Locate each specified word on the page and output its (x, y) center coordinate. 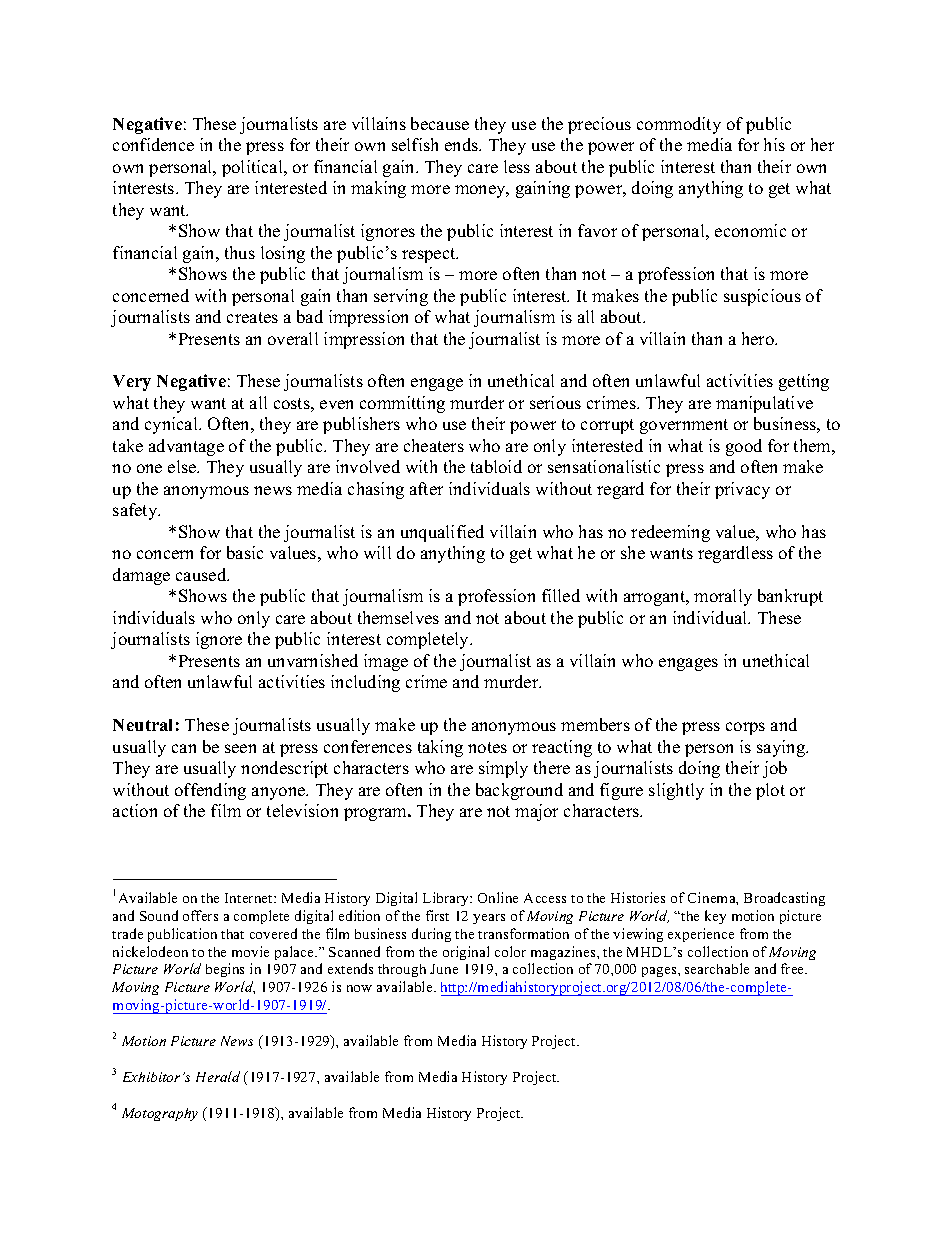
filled (561, 595)
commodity (679, 125)
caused (202, 574)
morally (723, 597)
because (440, 123)
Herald (218, 1076)
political (254, 168)
